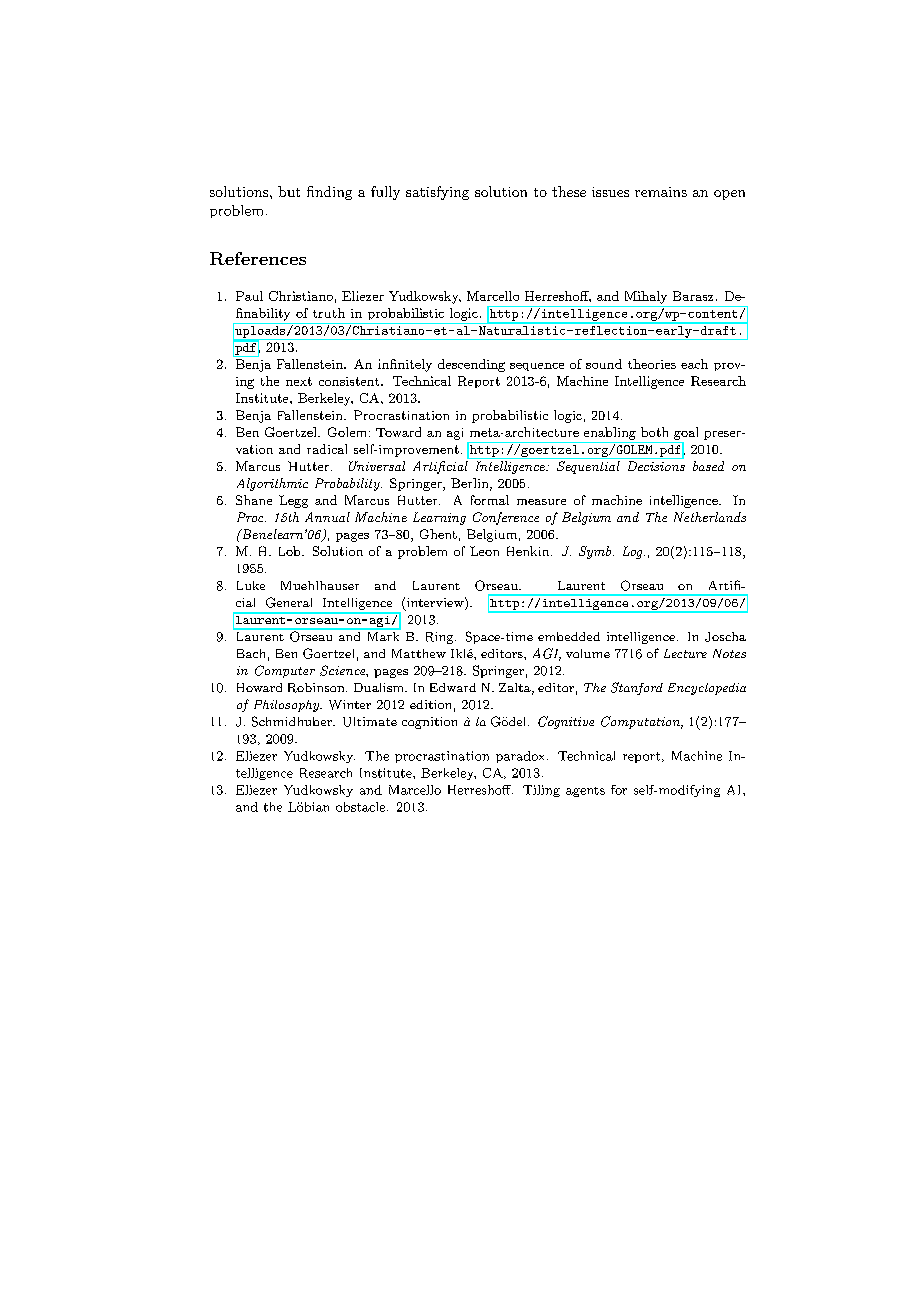 Image resolution: width=924 pixels, height=1308 pixels. Describe the element at coordinates (654, 432) in the screenshot. I see `both` at that location.
